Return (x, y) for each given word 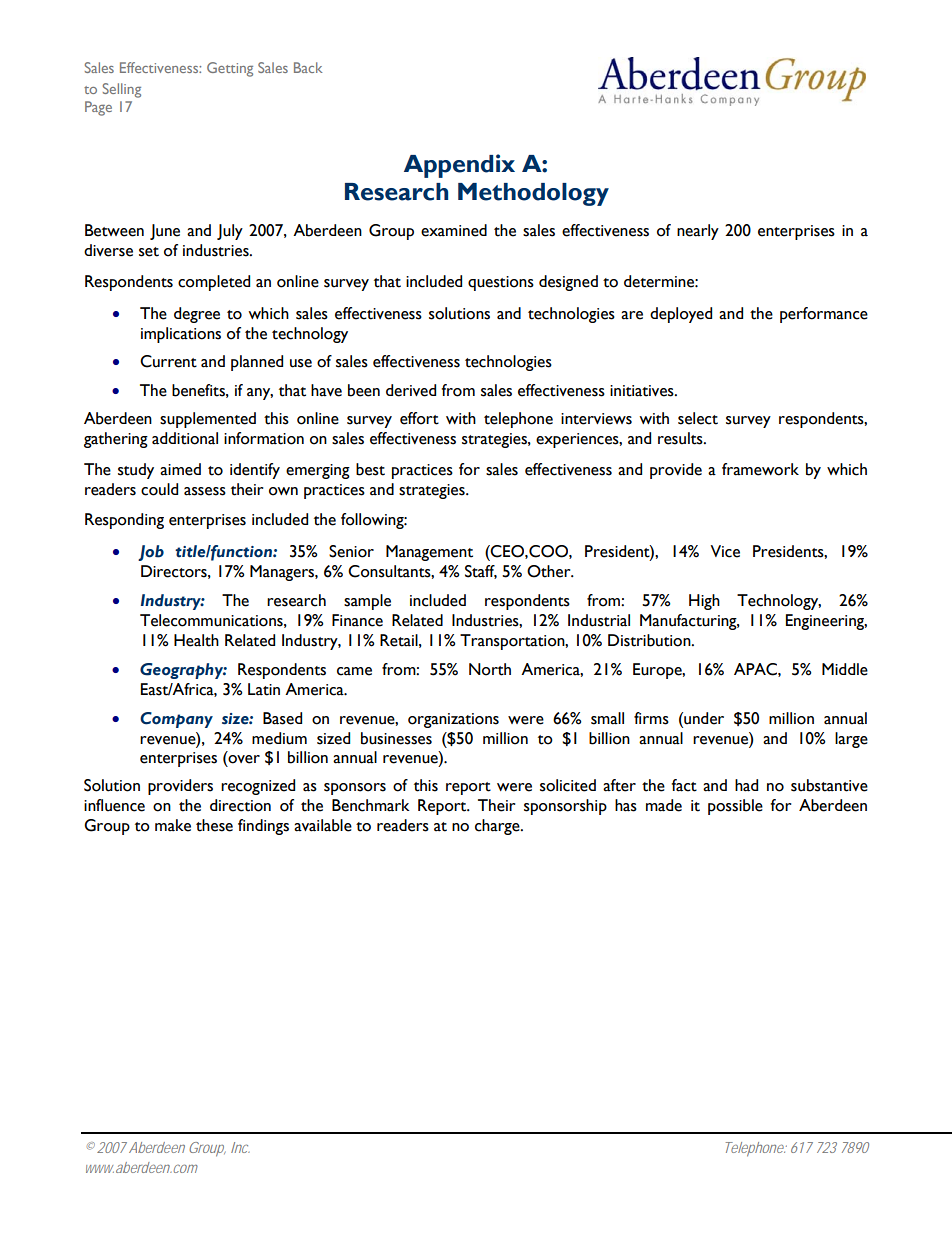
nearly (698, 232)
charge (498, 827)
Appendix (459, 166)
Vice (725, 551)
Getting (230, 69)
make (173, 825)
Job (151, 553)
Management (429, 553)
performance (824, 315)
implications (181, 335)
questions (501, 283)
